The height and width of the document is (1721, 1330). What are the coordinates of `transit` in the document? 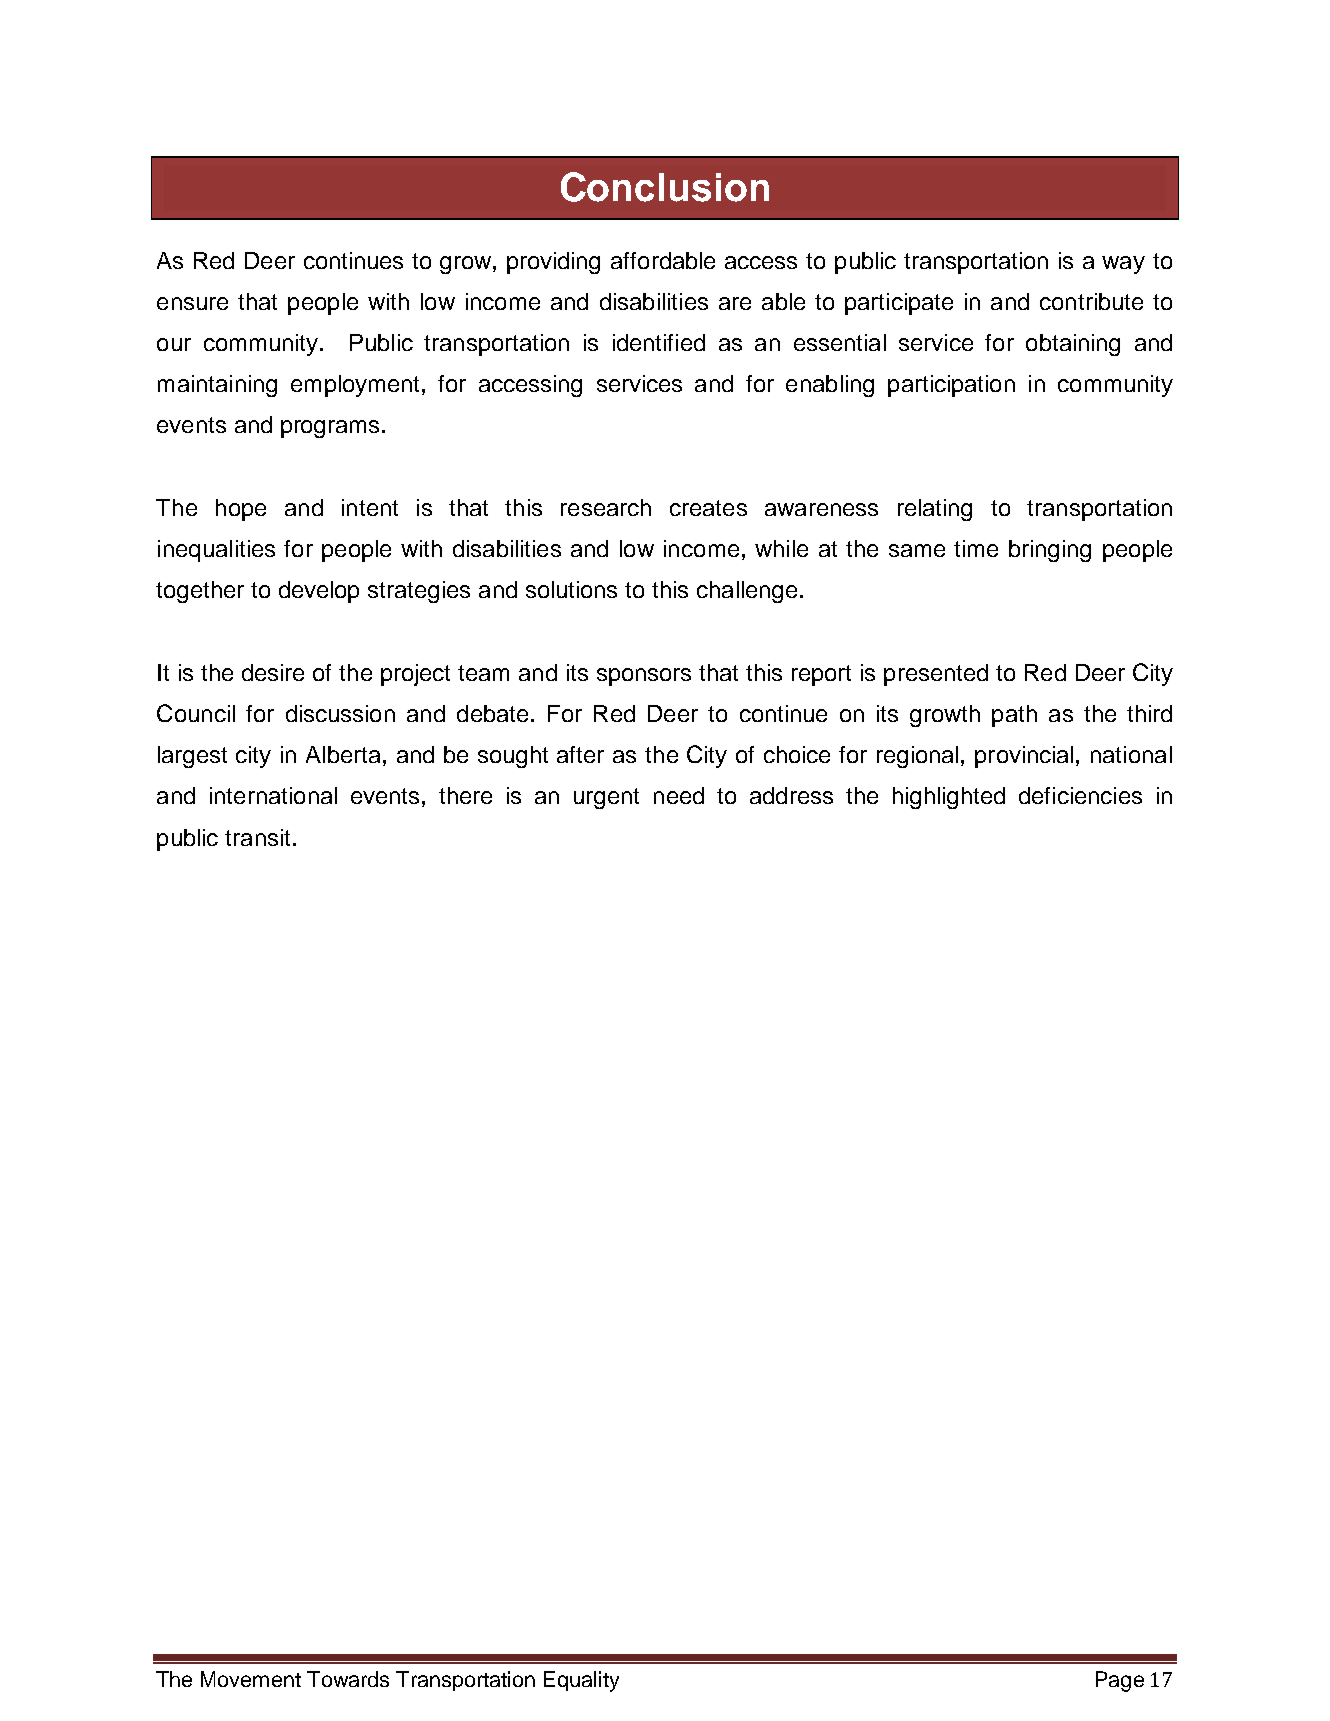 It's located at (257, 837).
